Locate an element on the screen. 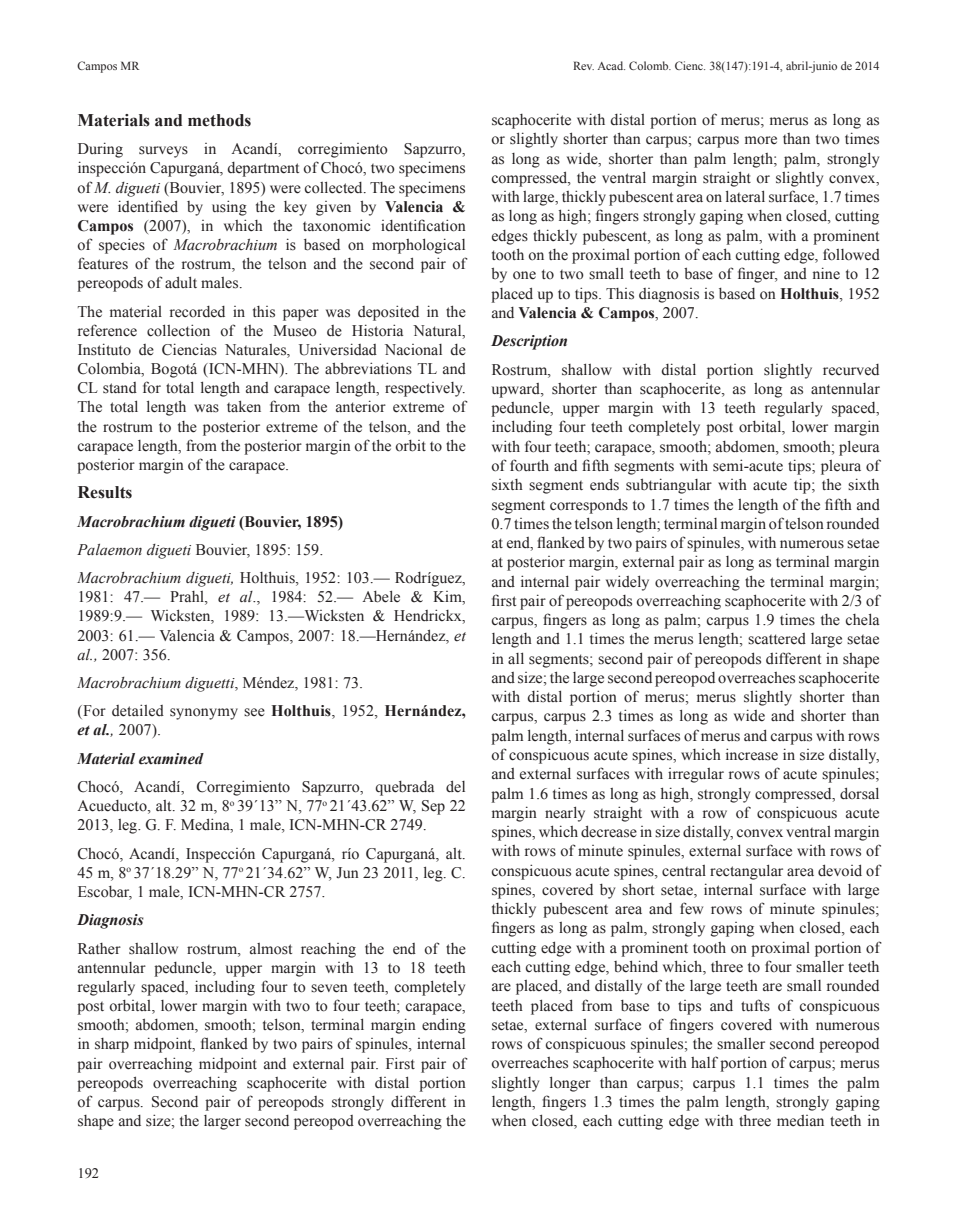  collection is located at coordinates (178, 330).
